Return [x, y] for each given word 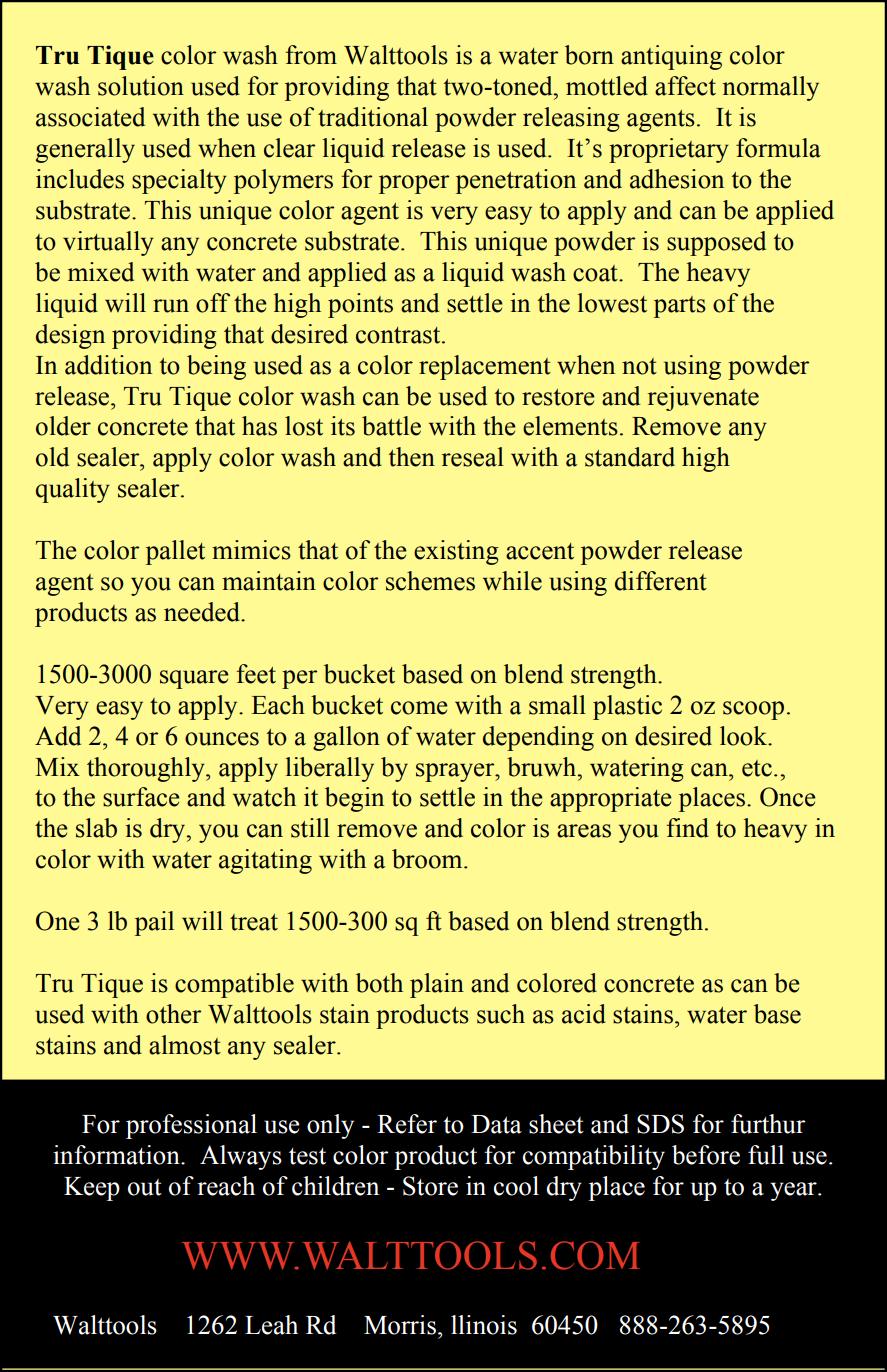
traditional [373, 117]
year [794, 1191]
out [145, 1187]
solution [141, 86]
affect [685, 86]
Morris [400, 1325]
